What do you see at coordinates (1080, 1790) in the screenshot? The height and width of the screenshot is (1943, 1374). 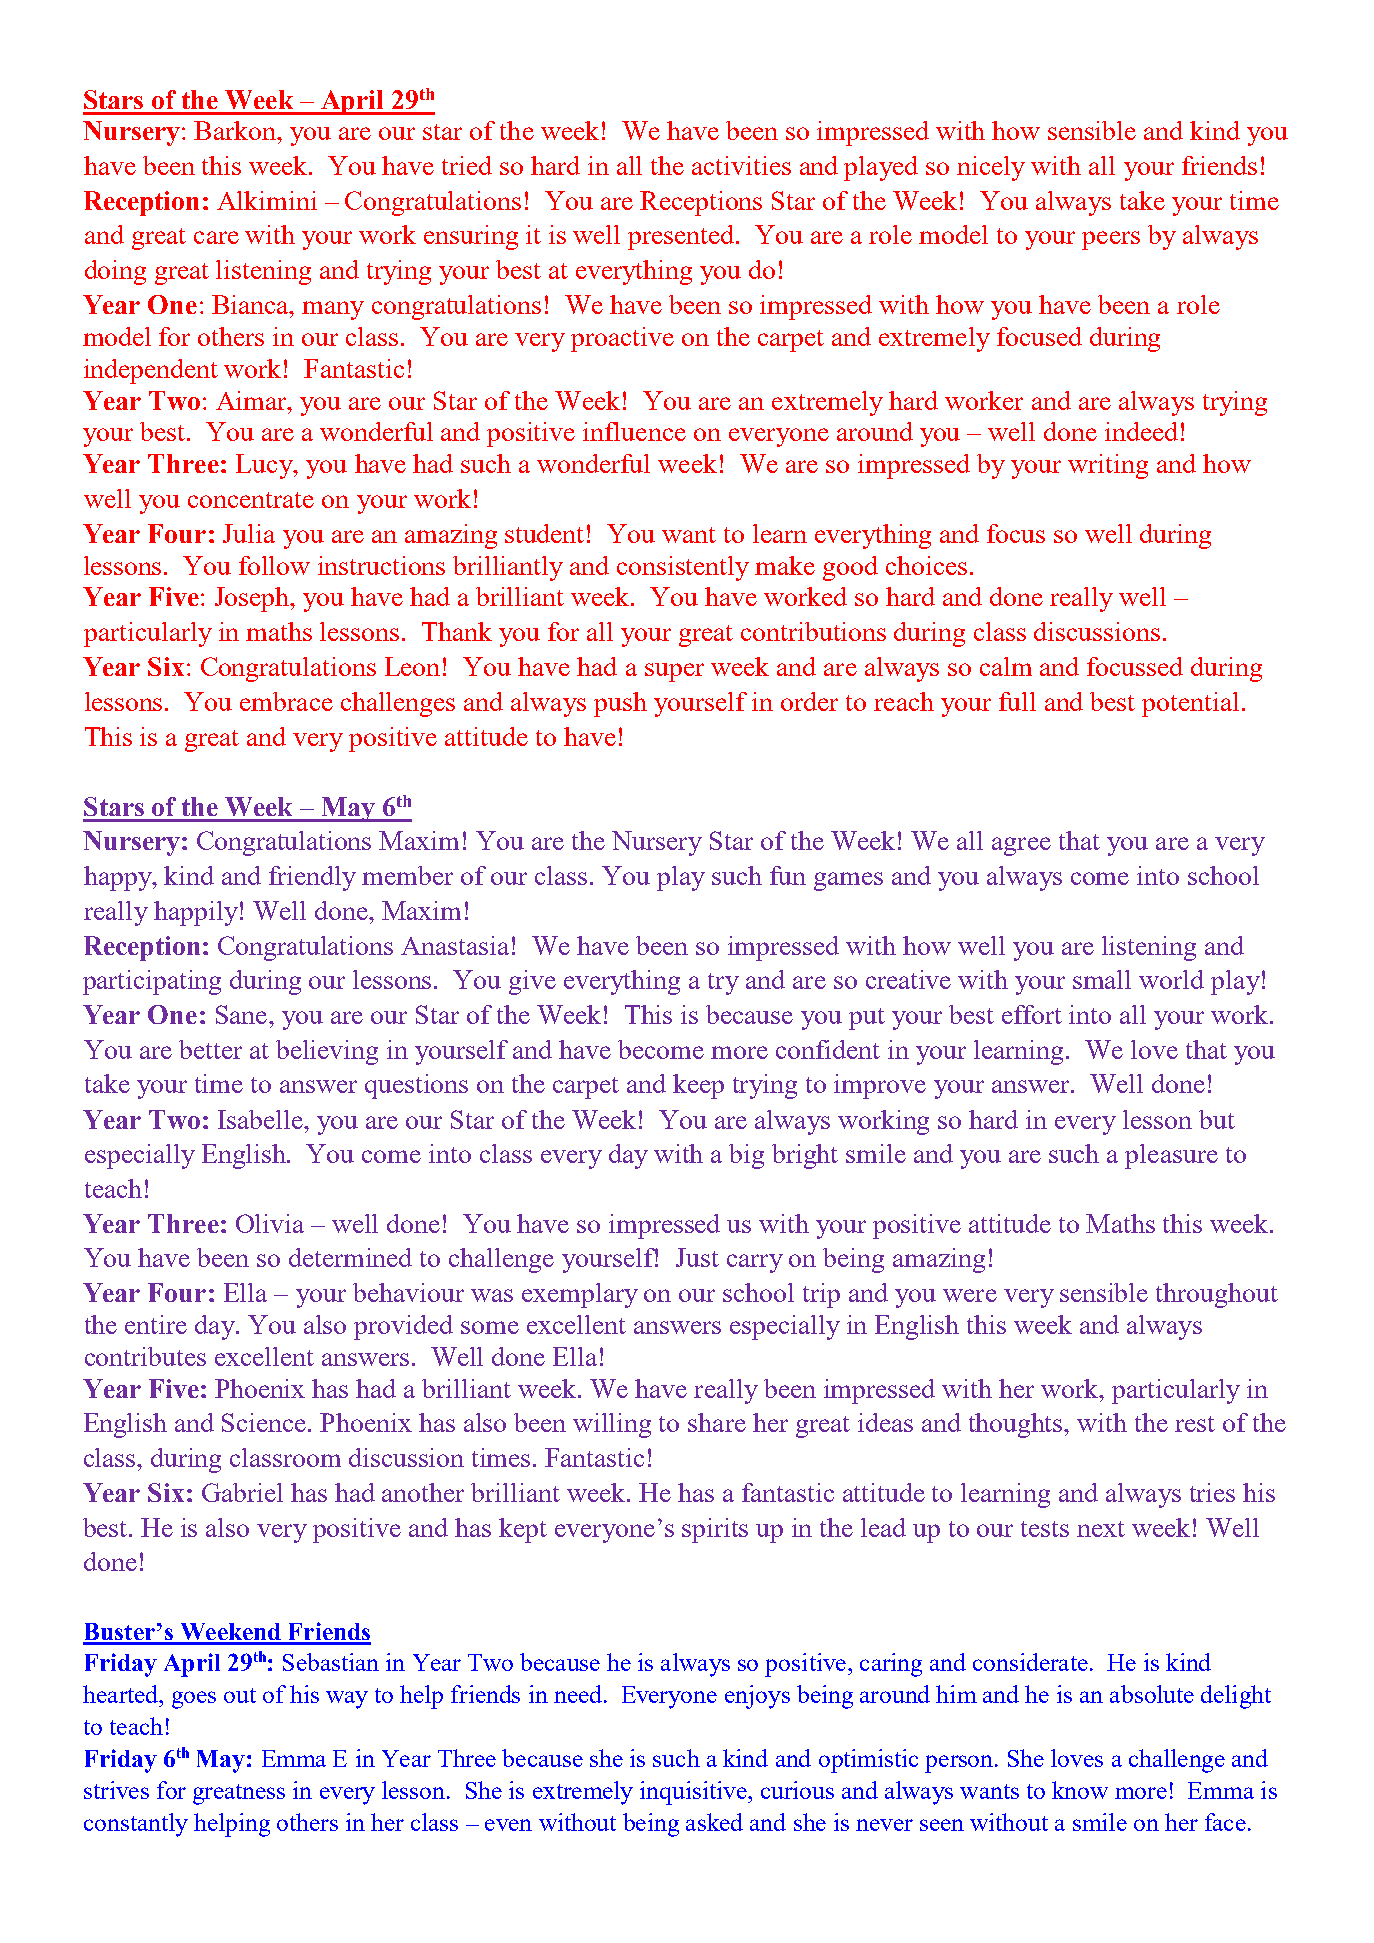 I see `know` at bounding box center [1080, 1790].
